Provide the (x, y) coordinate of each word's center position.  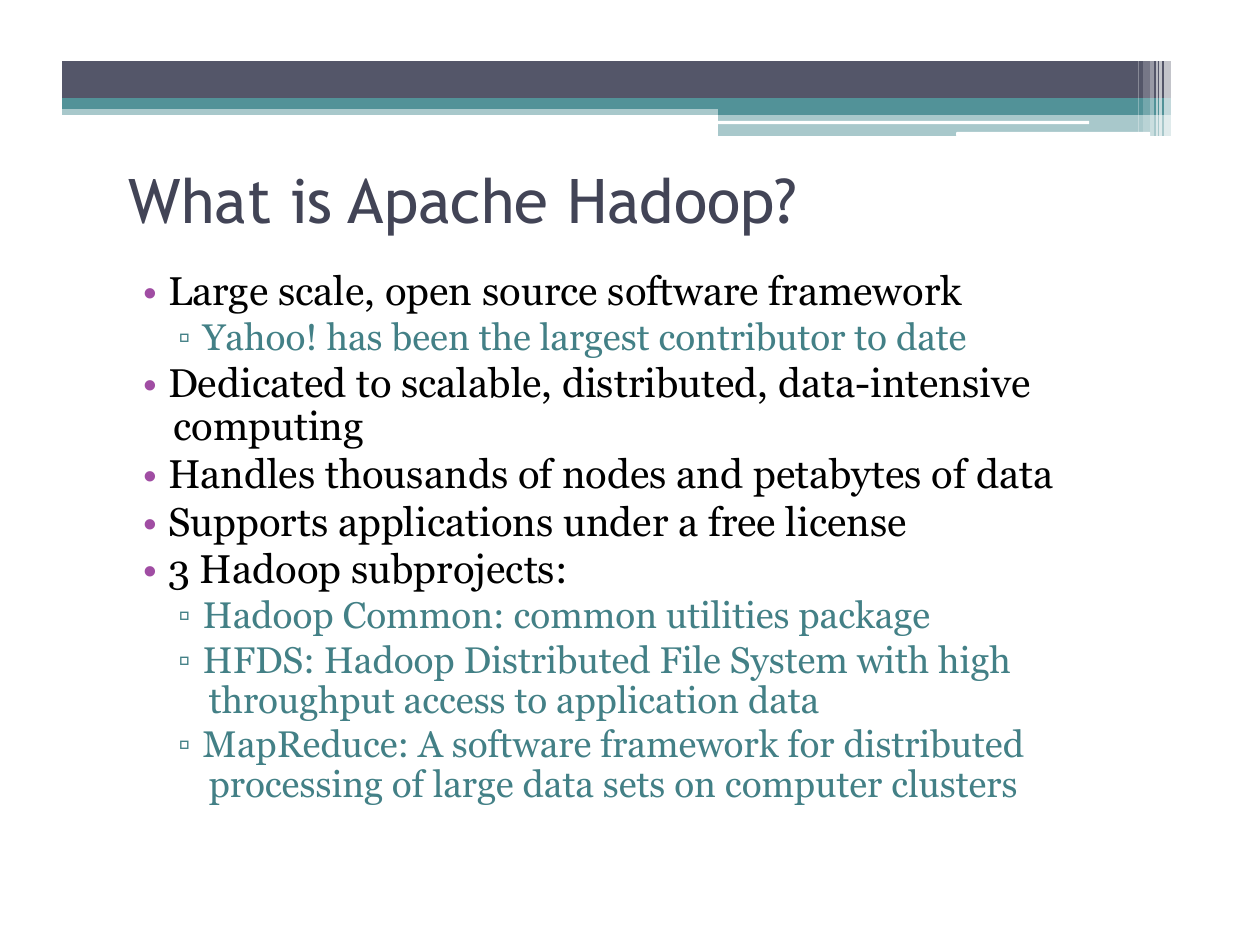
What (199, 200)
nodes (614, 473)
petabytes (836, 477)
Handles (242, 473)
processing (295, 787)
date (931, 336)
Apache (446, 206)
